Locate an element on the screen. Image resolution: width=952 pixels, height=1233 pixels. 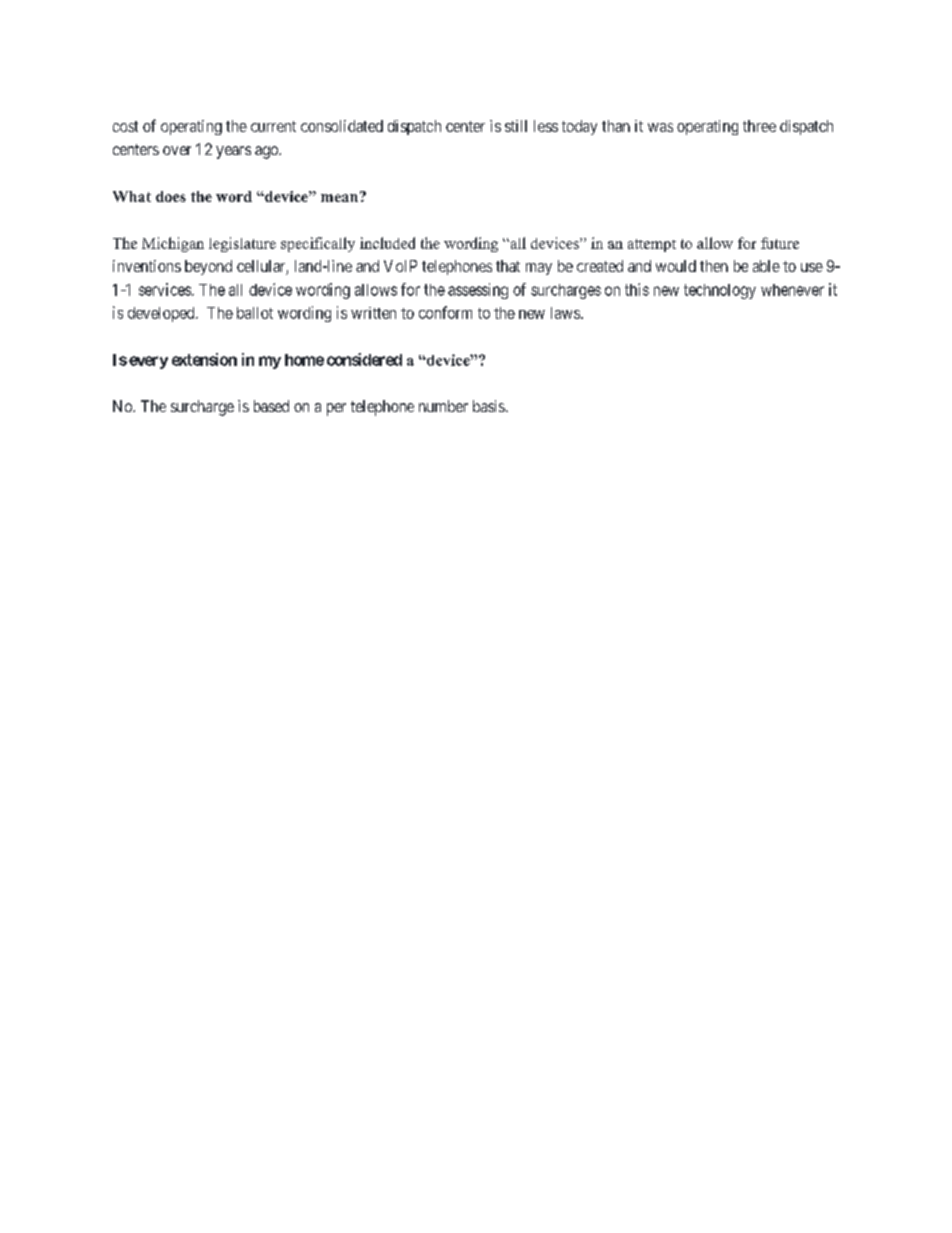
three is located at coordinates (759, 126).
